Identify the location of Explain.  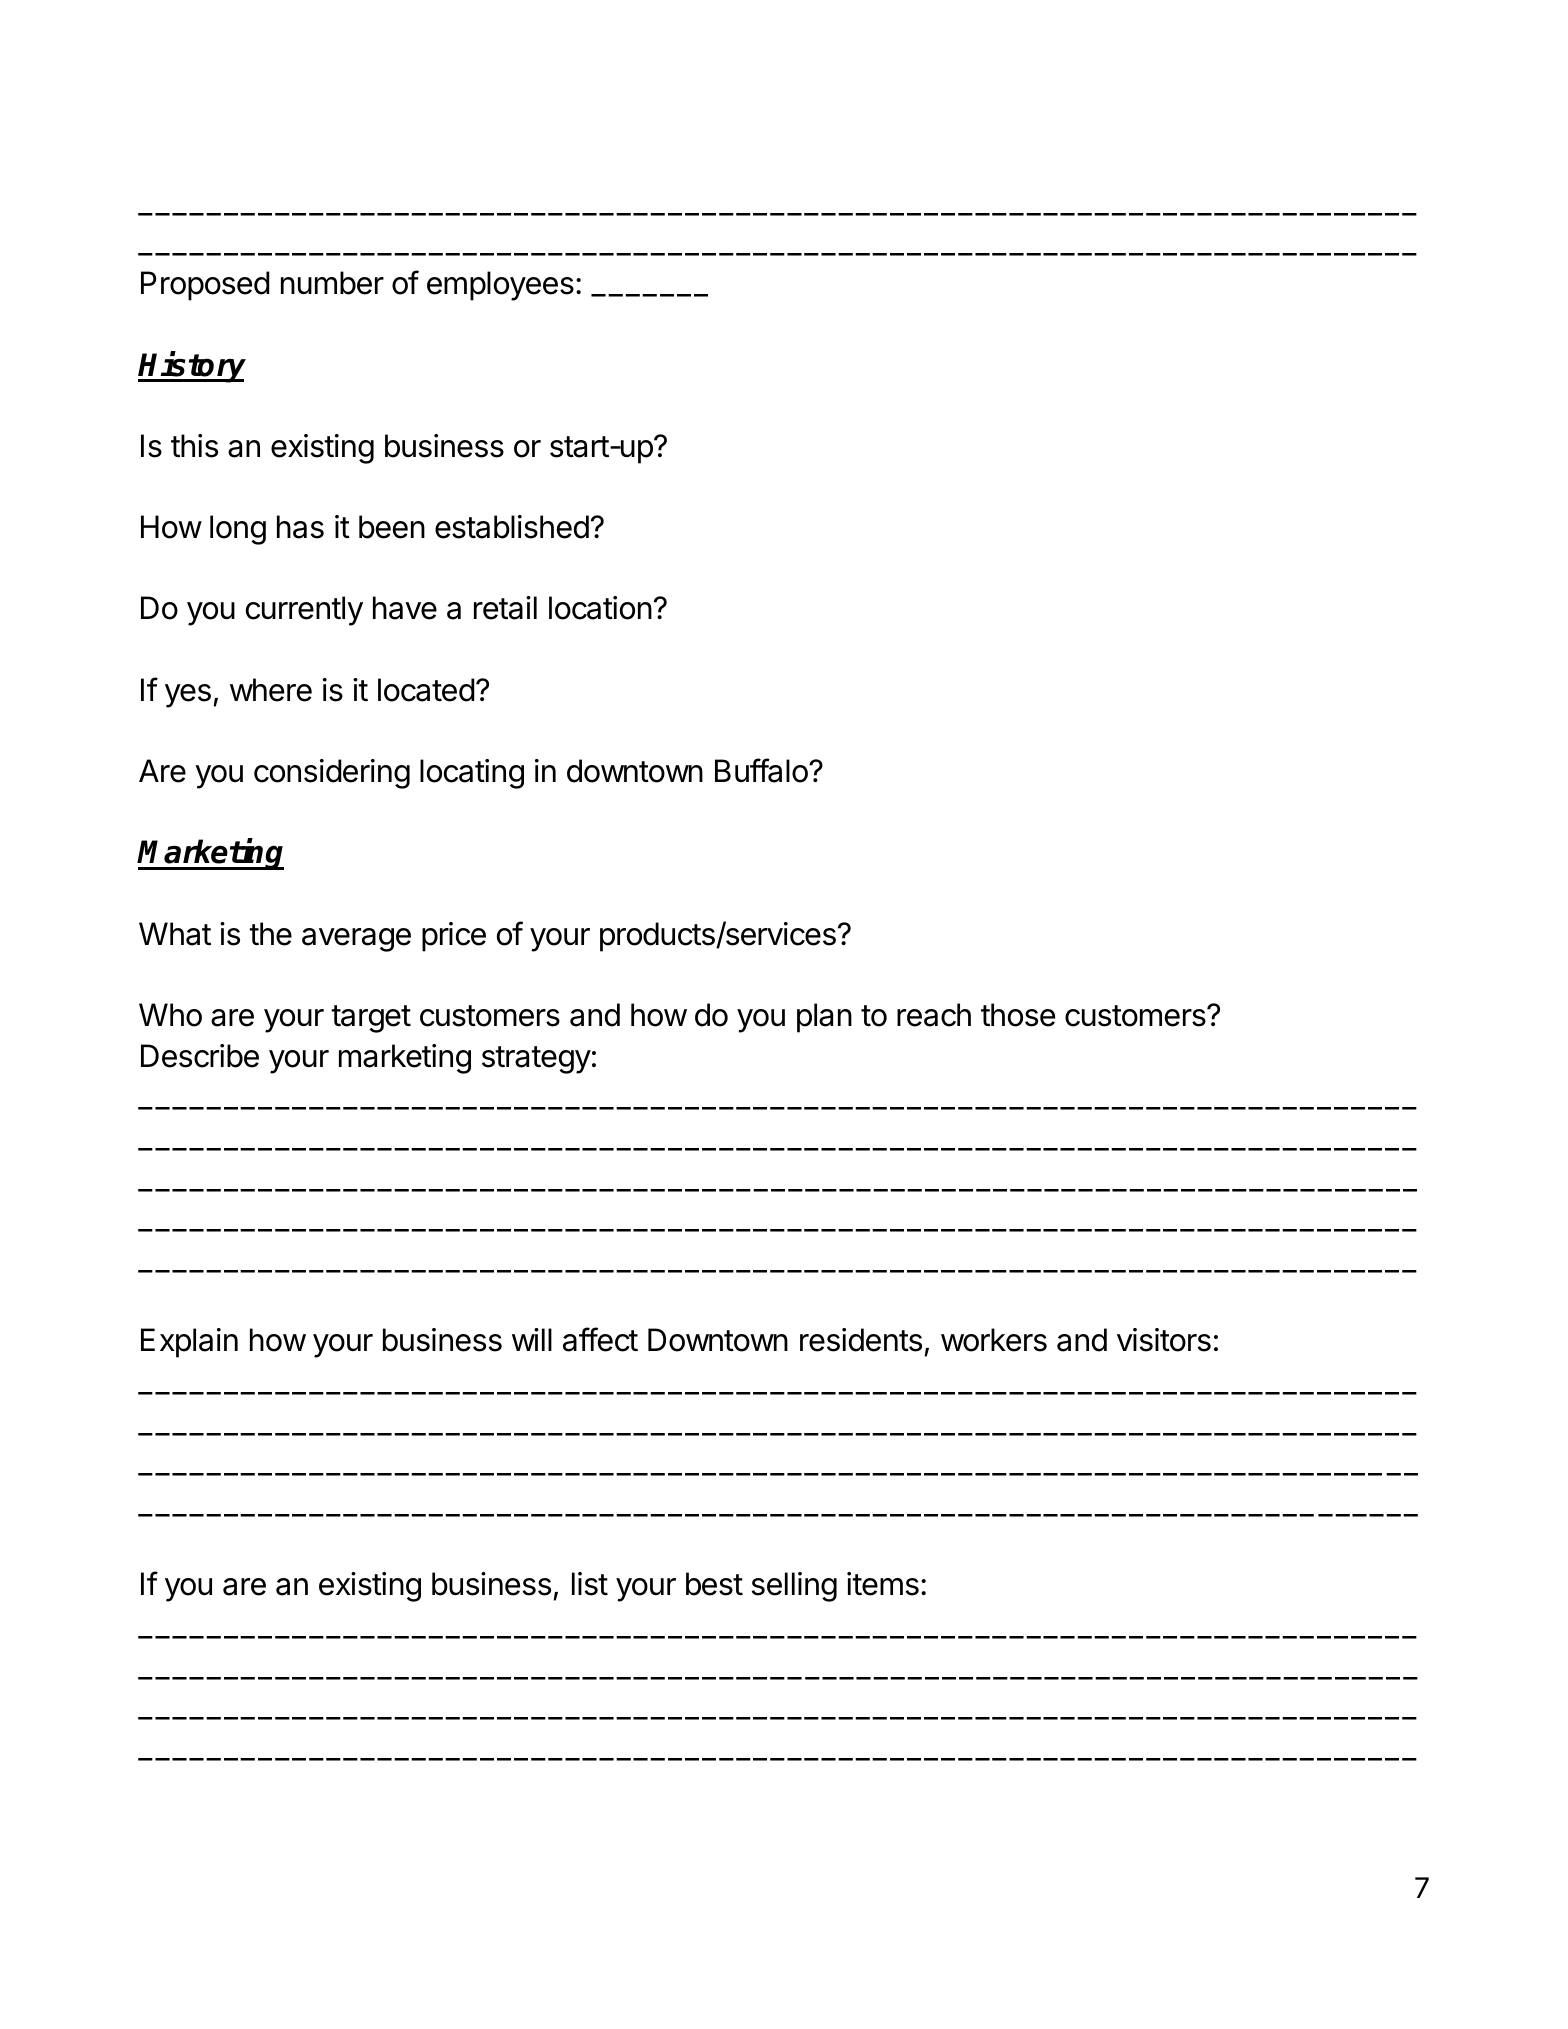
(189, 1343).
